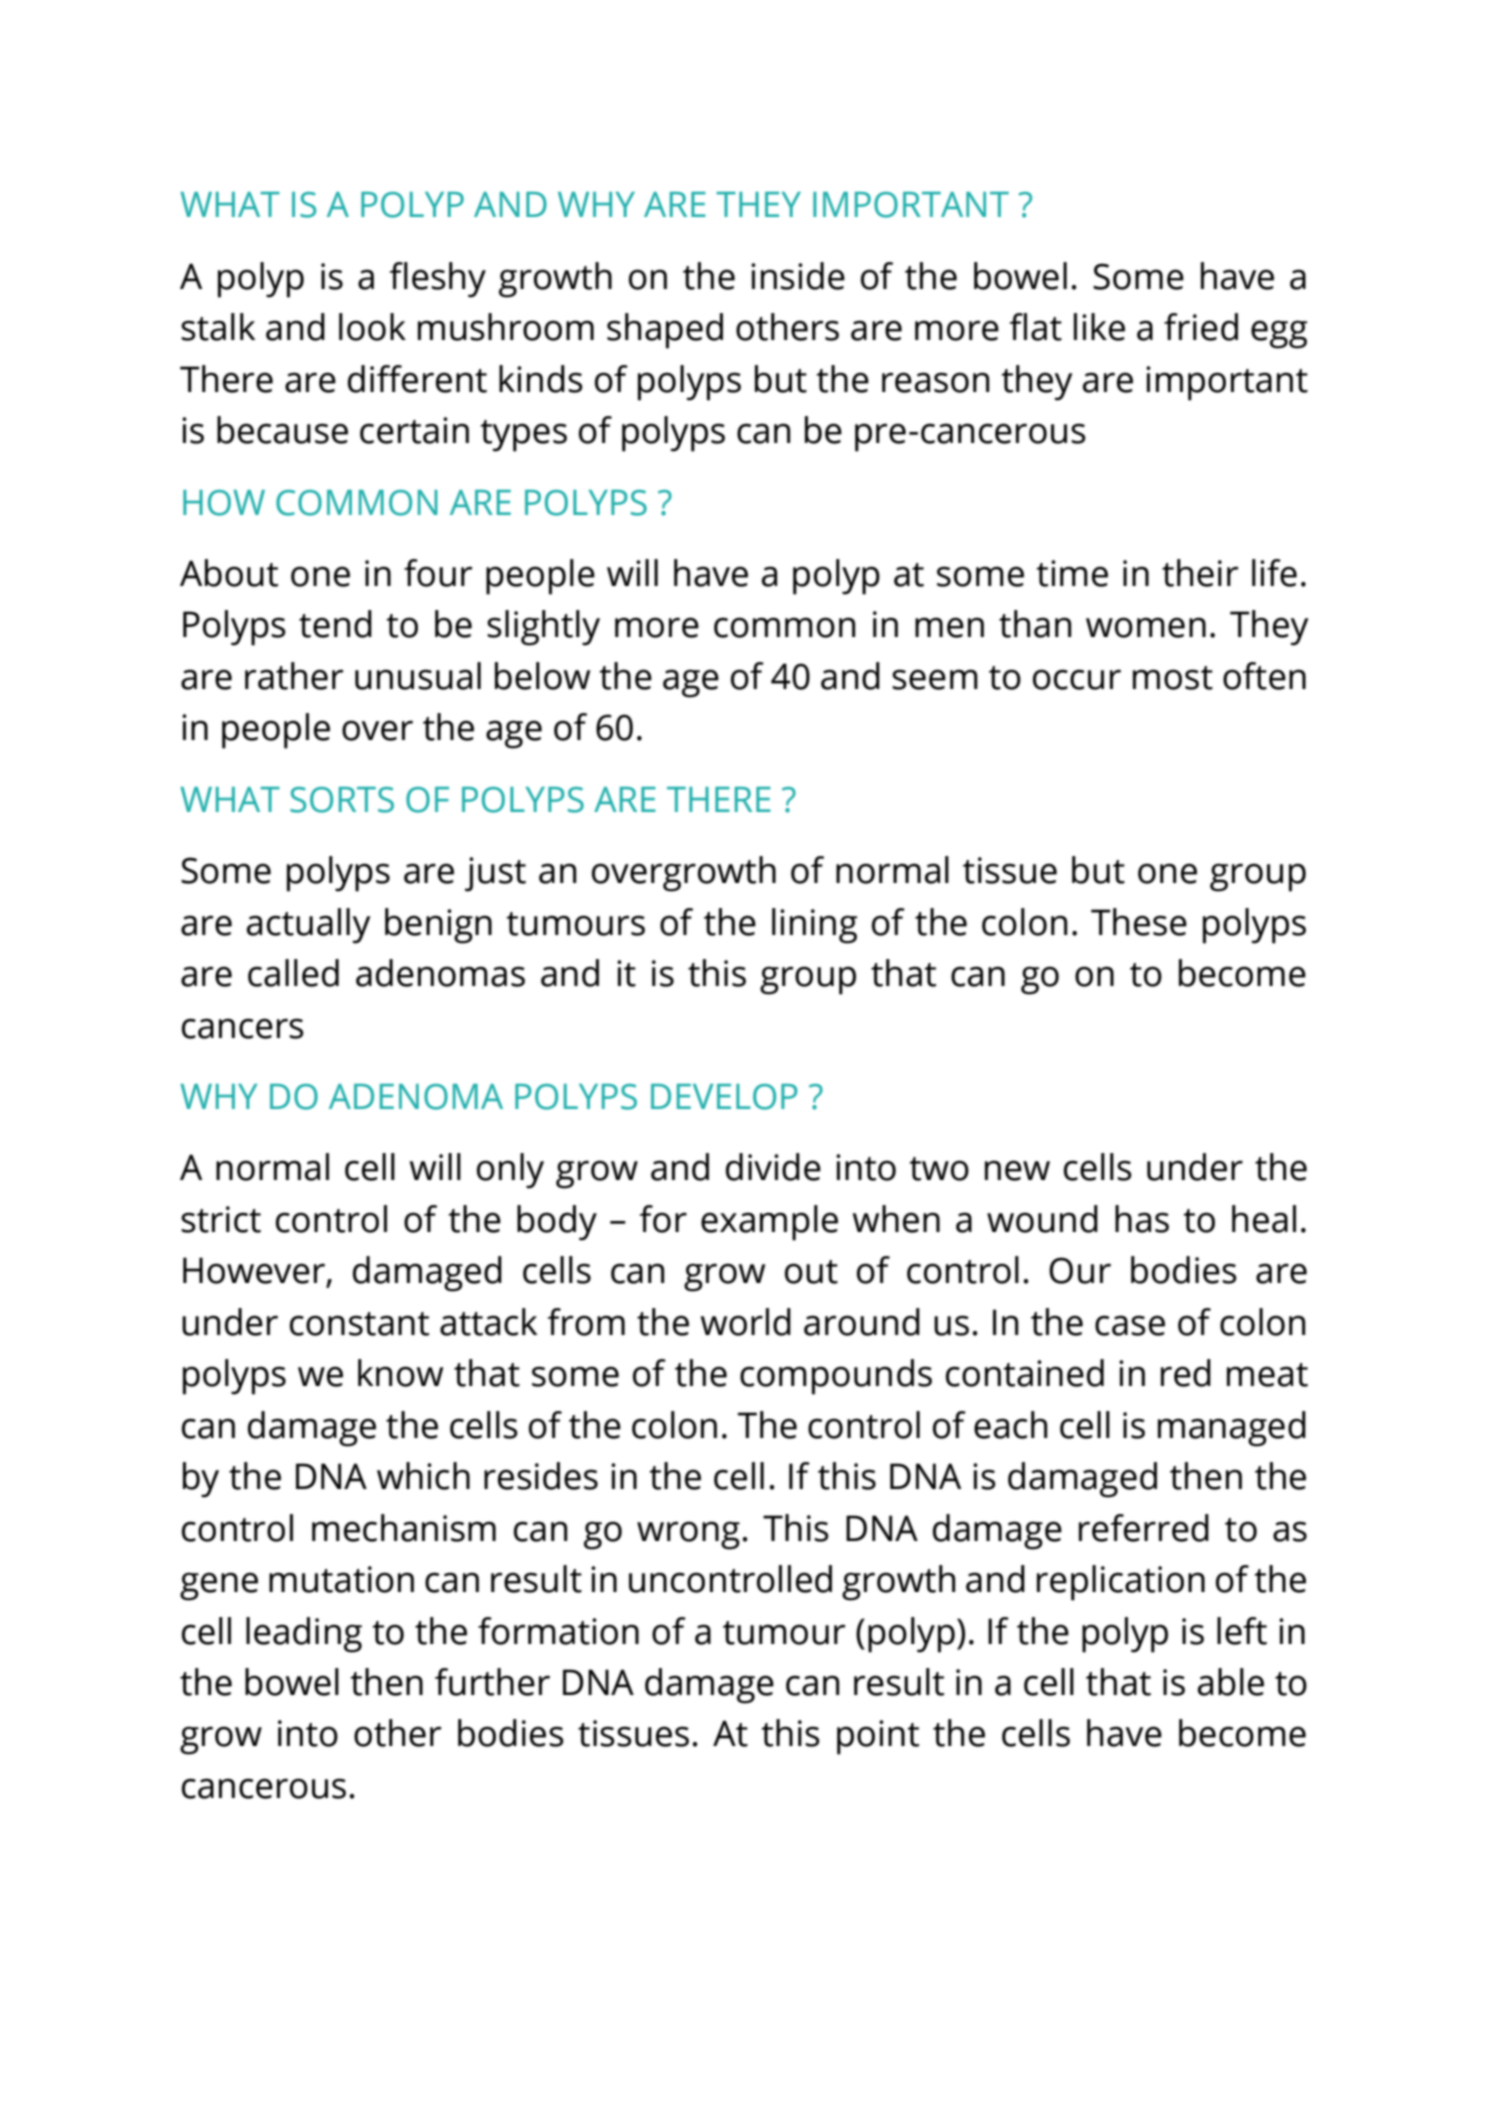  I want to click on example, so click(769, 1223).
